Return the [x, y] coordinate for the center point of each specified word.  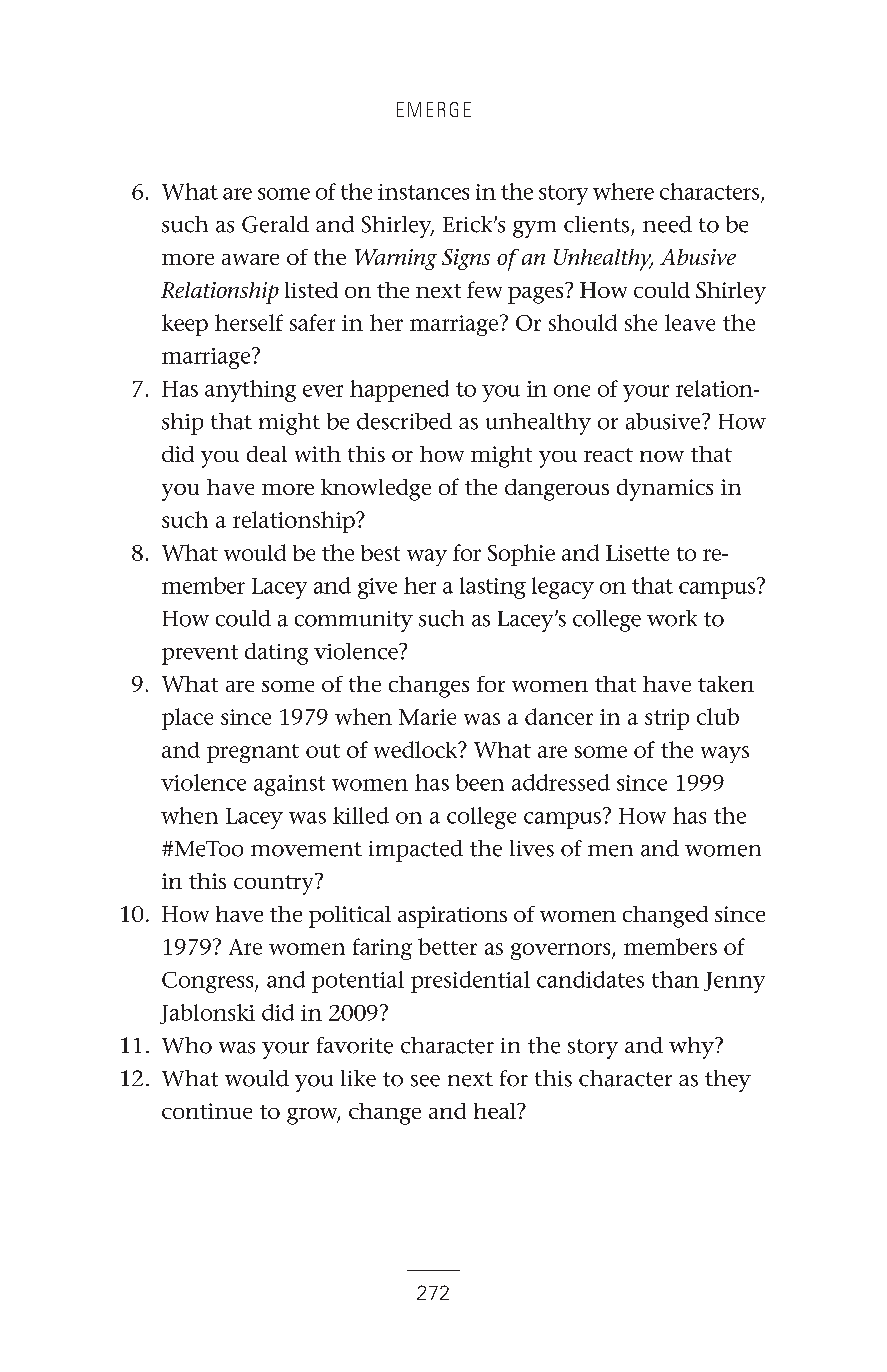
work [672, 618]
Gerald [275, 224]
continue [207, 1111]
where [623, 191]
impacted [416, 851]
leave [690, 322]
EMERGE [434, 109]
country [275, 884]
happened [399, 391]
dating [276, 654]
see [425, 1081]
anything [250, 391]
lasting [493, 588]
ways [725, 754]
